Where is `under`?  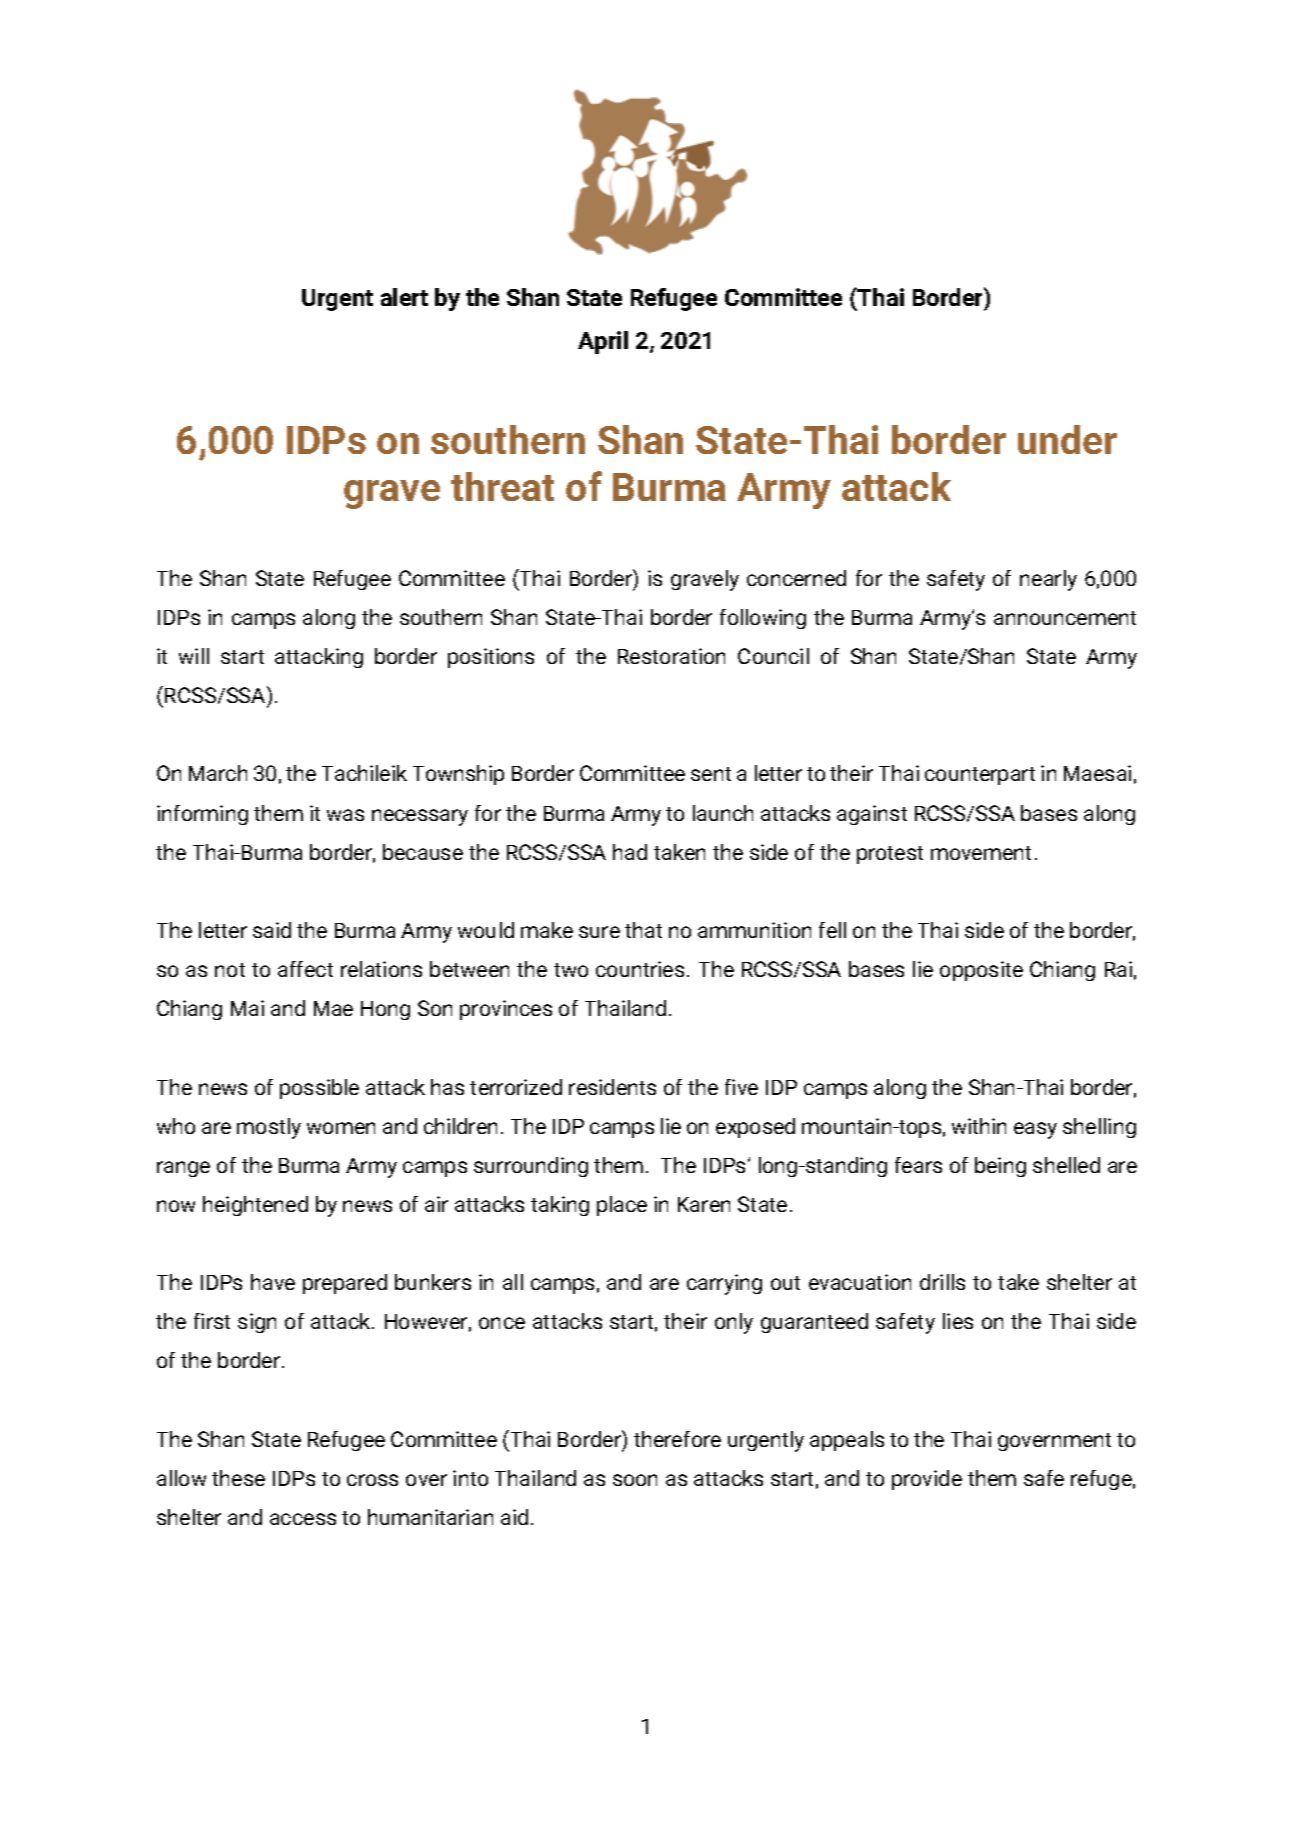
under is located at coordinates (1067, 439).
